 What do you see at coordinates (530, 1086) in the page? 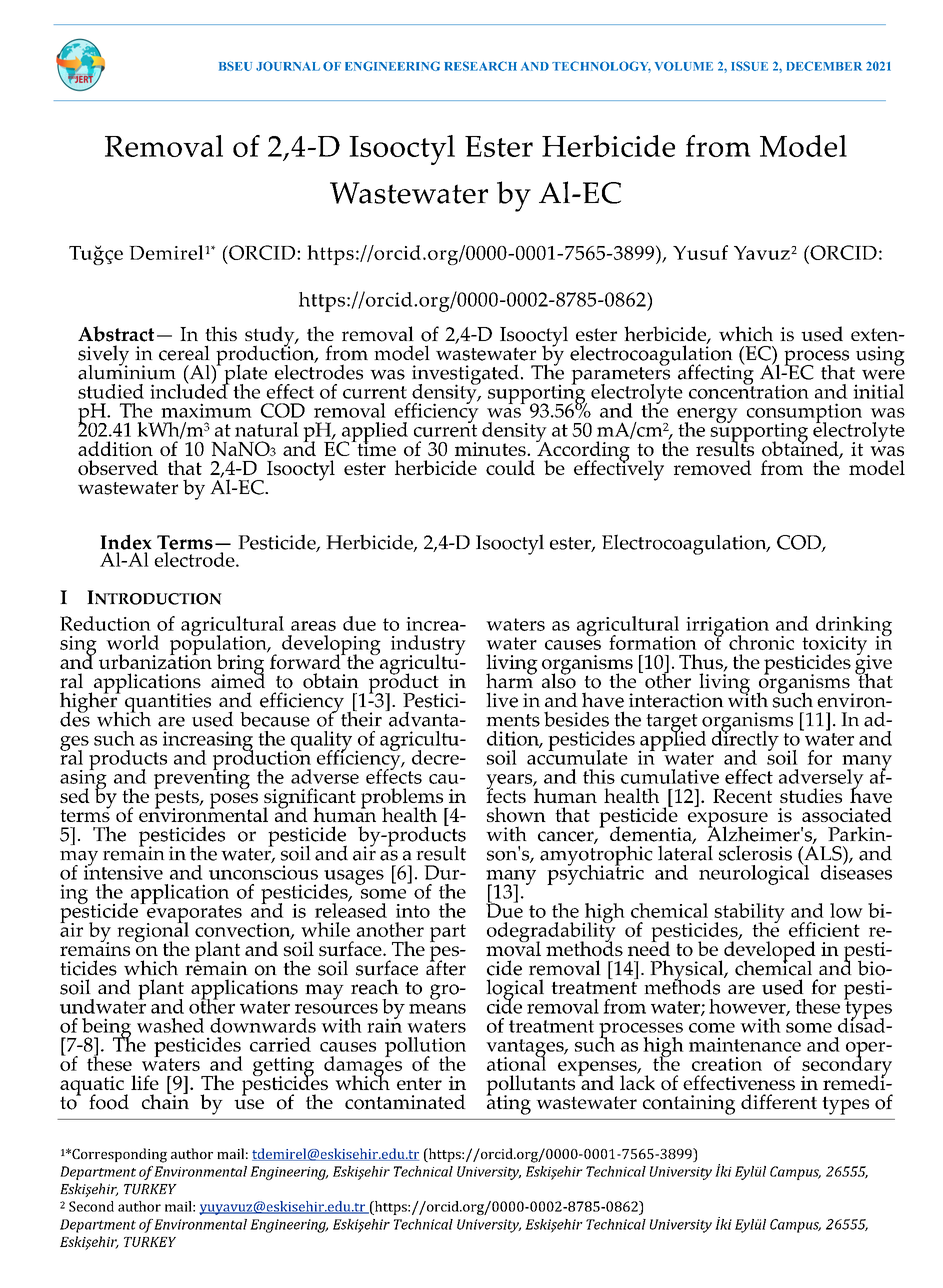
I see `pollutants` at bounding box center [530, 1086].
